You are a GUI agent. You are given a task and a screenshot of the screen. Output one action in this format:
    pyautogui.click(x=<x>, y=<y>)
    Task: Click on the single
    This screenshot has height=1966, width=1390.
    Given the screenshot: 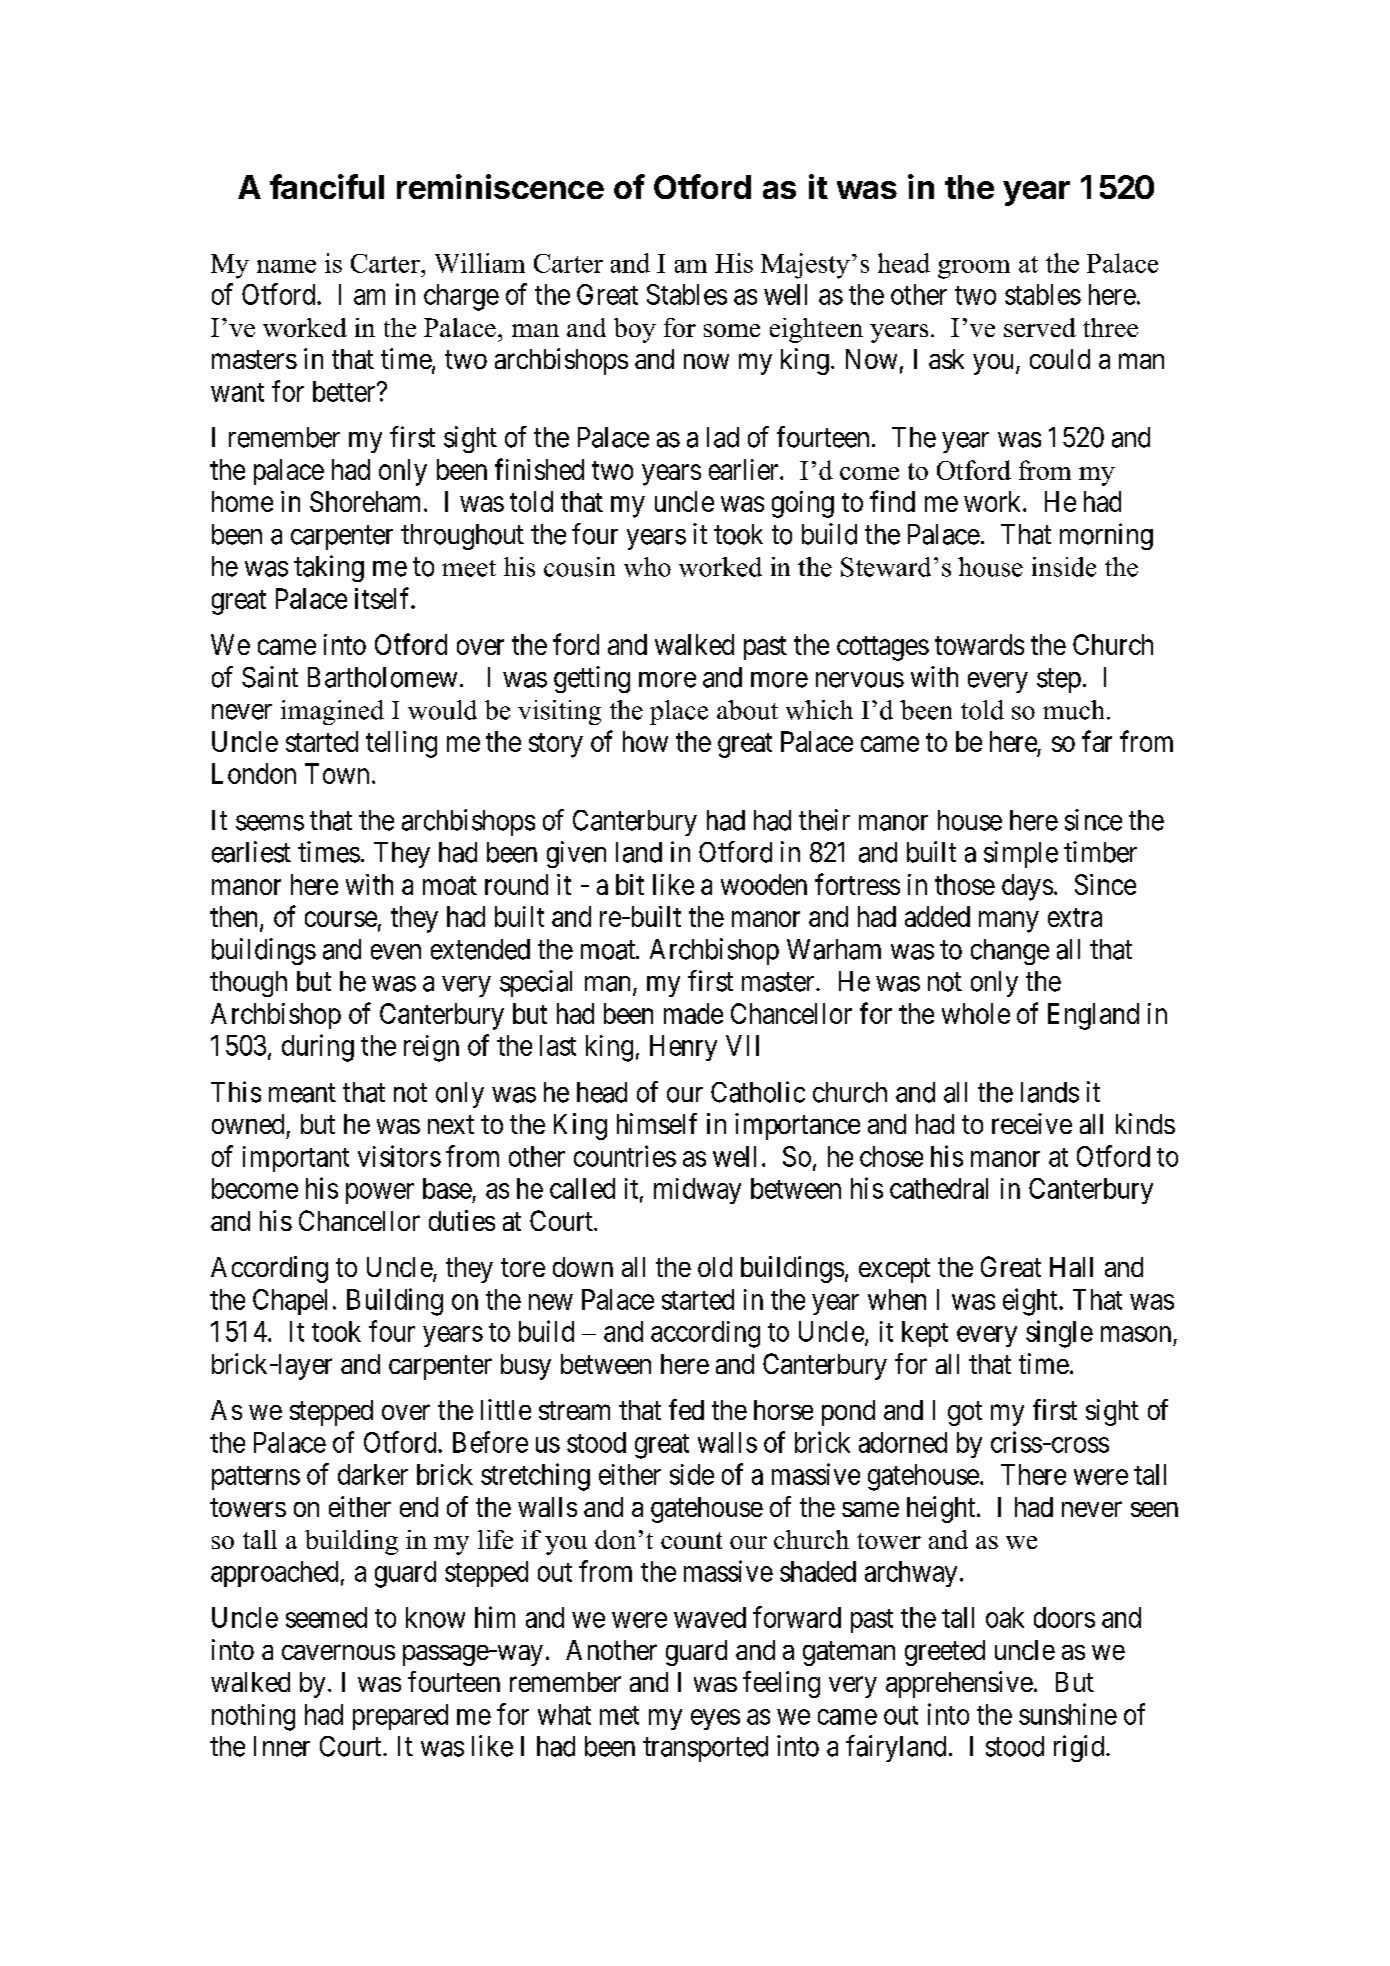 What is the action you would take?
    pyautogui.click(x=1059, y=1334)
